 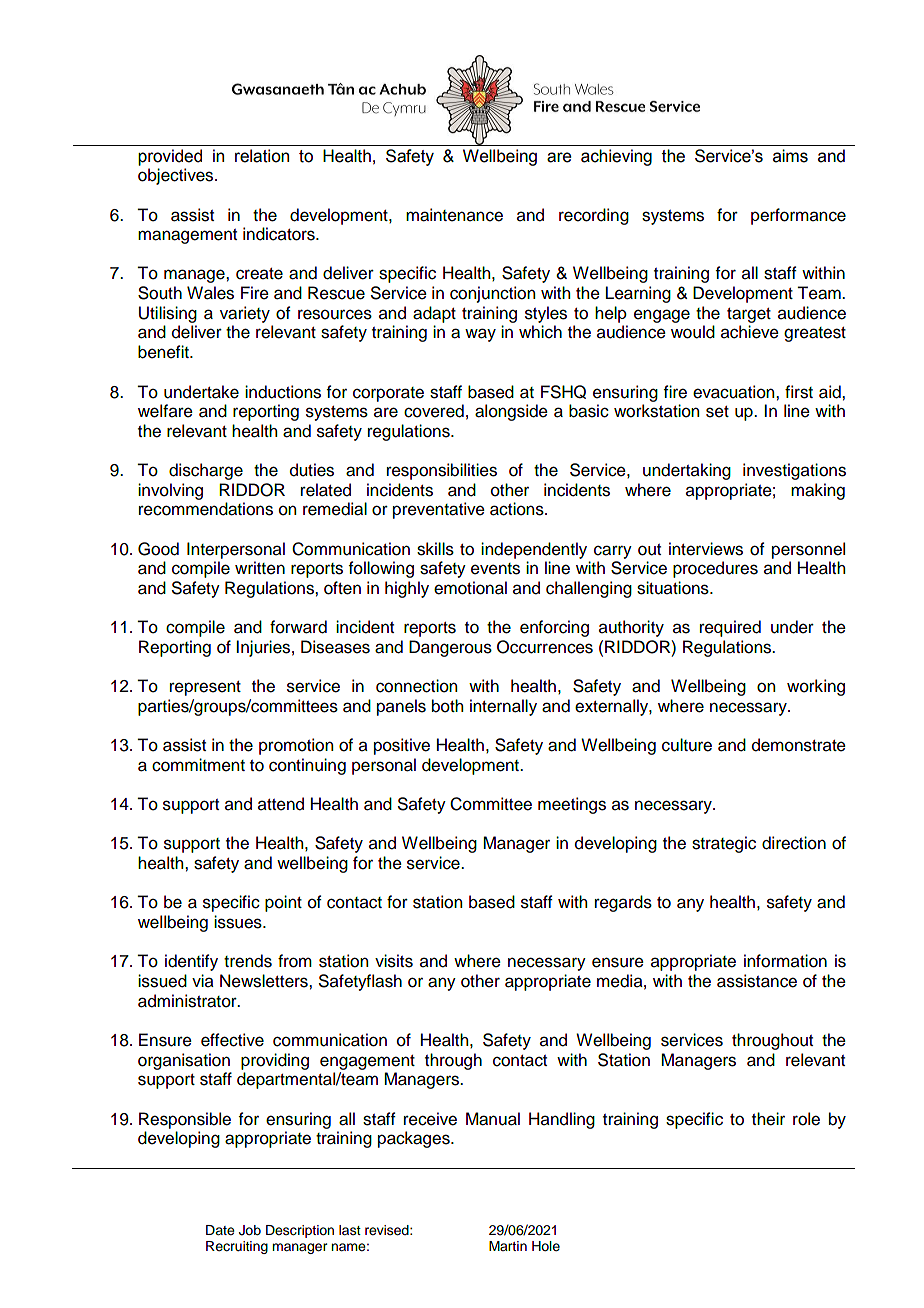 What do you see at coordinates (768, 1119) in the screenshot?
I see `their` at bounding box center [768, 1119].
